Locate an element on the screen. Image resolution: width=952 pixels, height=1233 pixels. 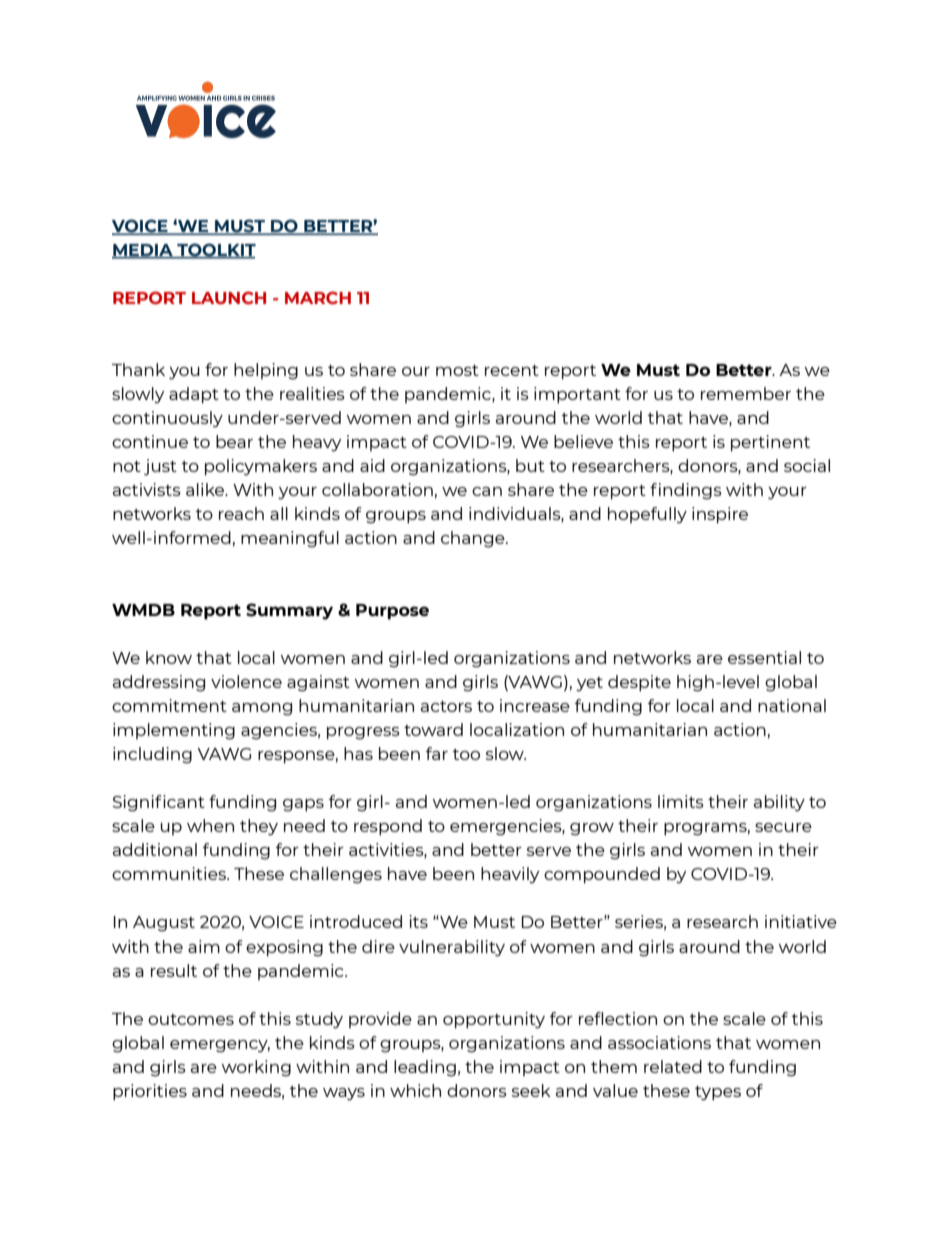
essential is located at coordinates (764, 657).
